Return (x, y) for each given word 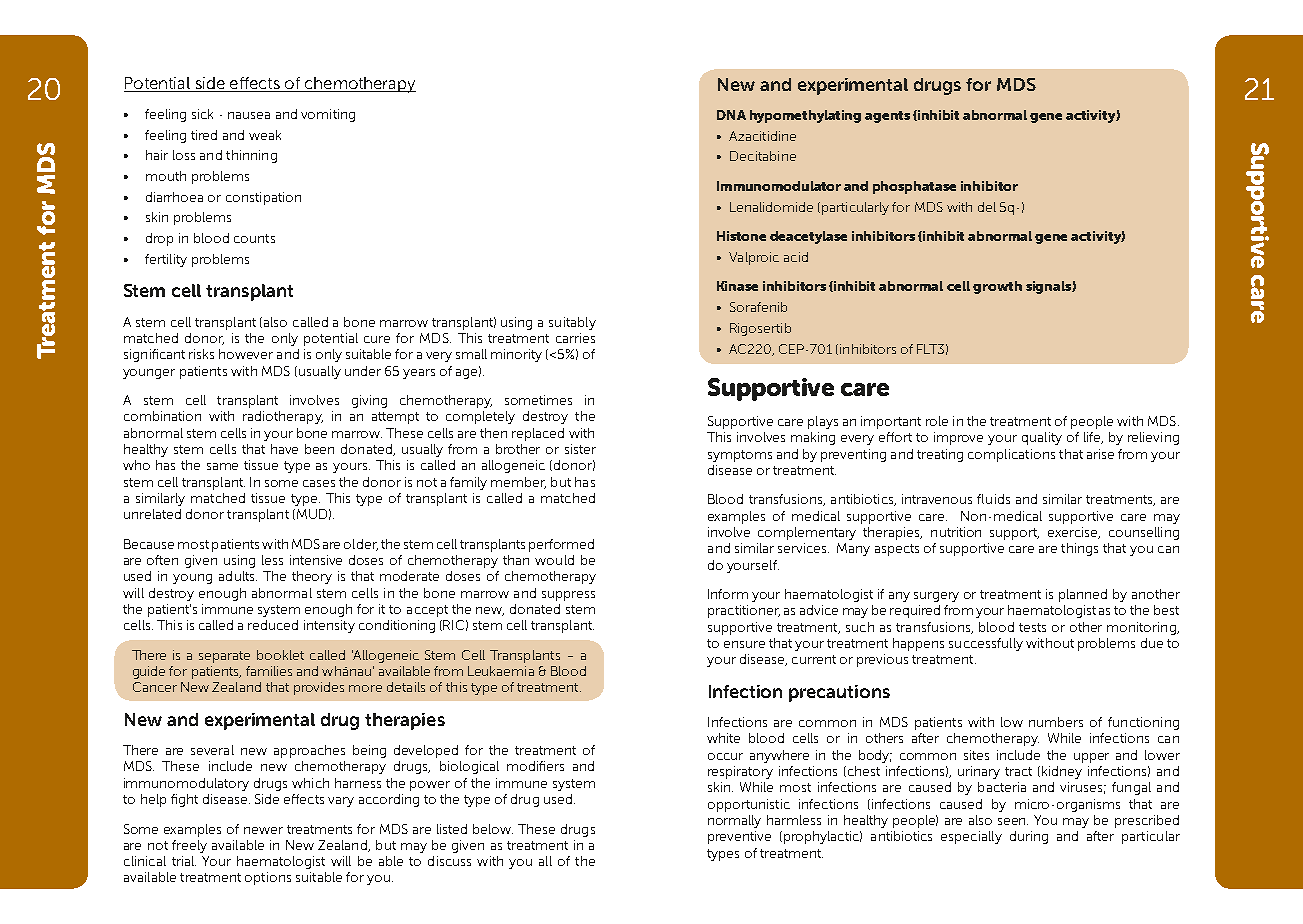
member (518, 483)
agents (887, 117)
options (268, 878)
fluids (993, 499)
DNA (731, 115)
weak (265, 135)
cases (319, 483)
